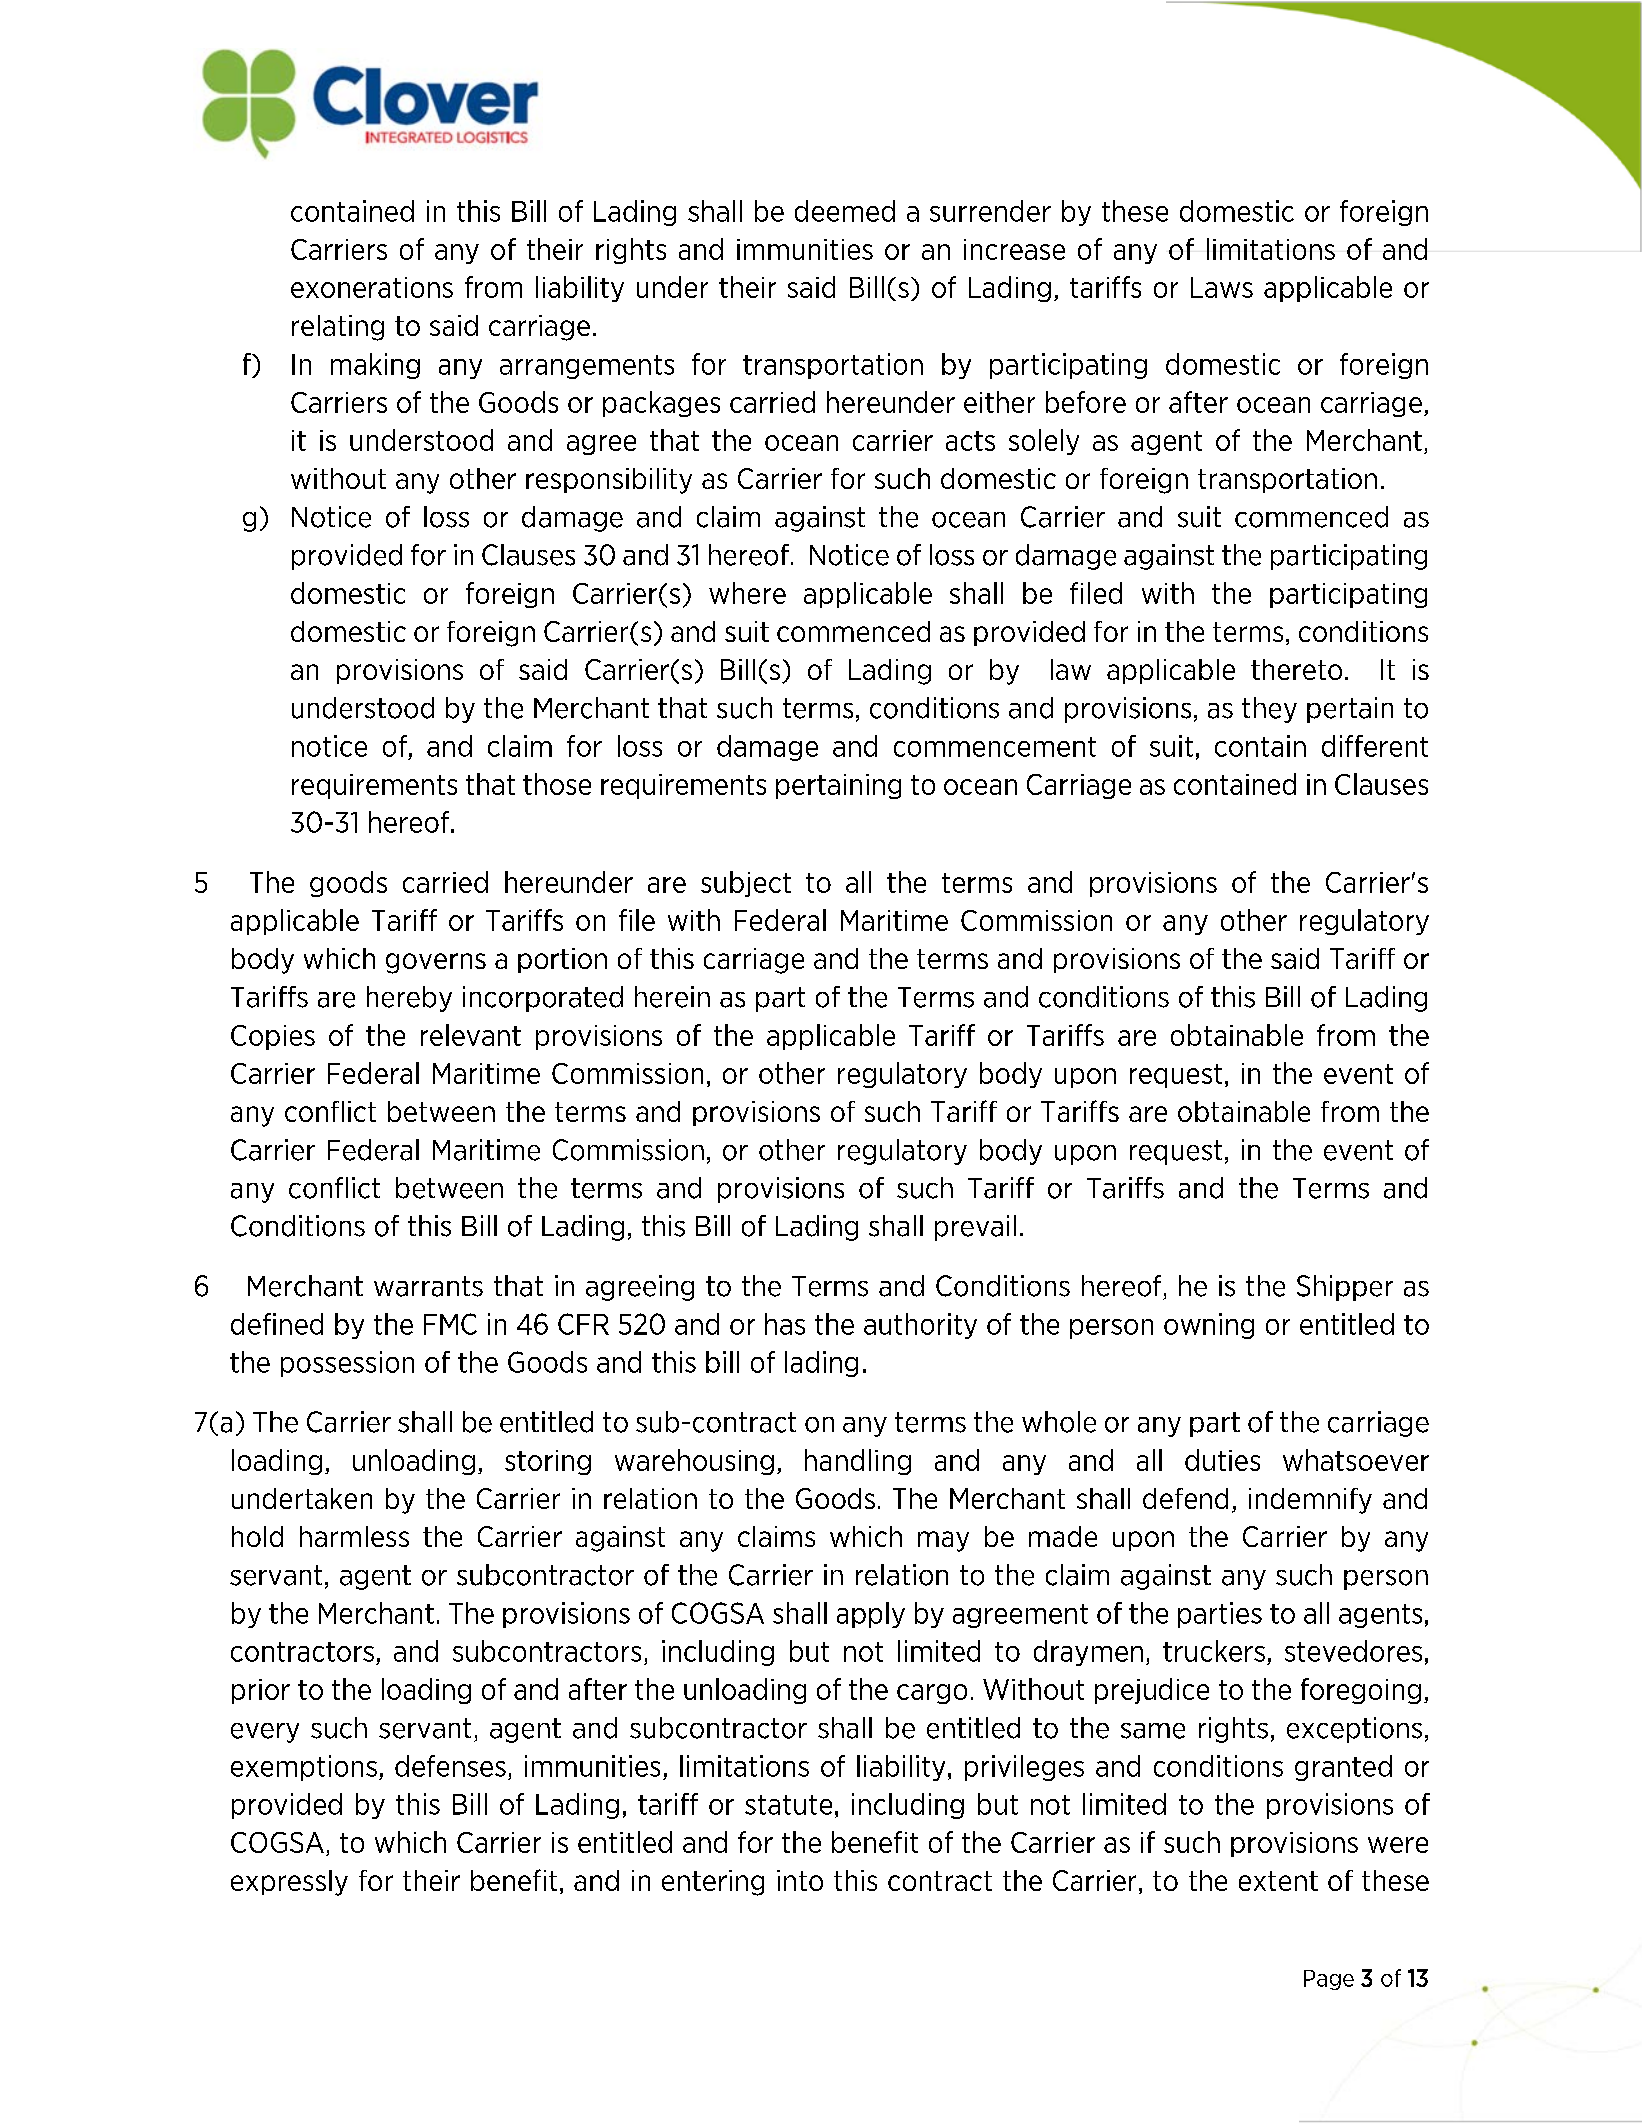 The width and height of the screenshot is (1642, 2125). What do you see at coordinates (1310, 1501) in the screenshot?
I see `indemnify` at bounding box center [1310, 1501].
